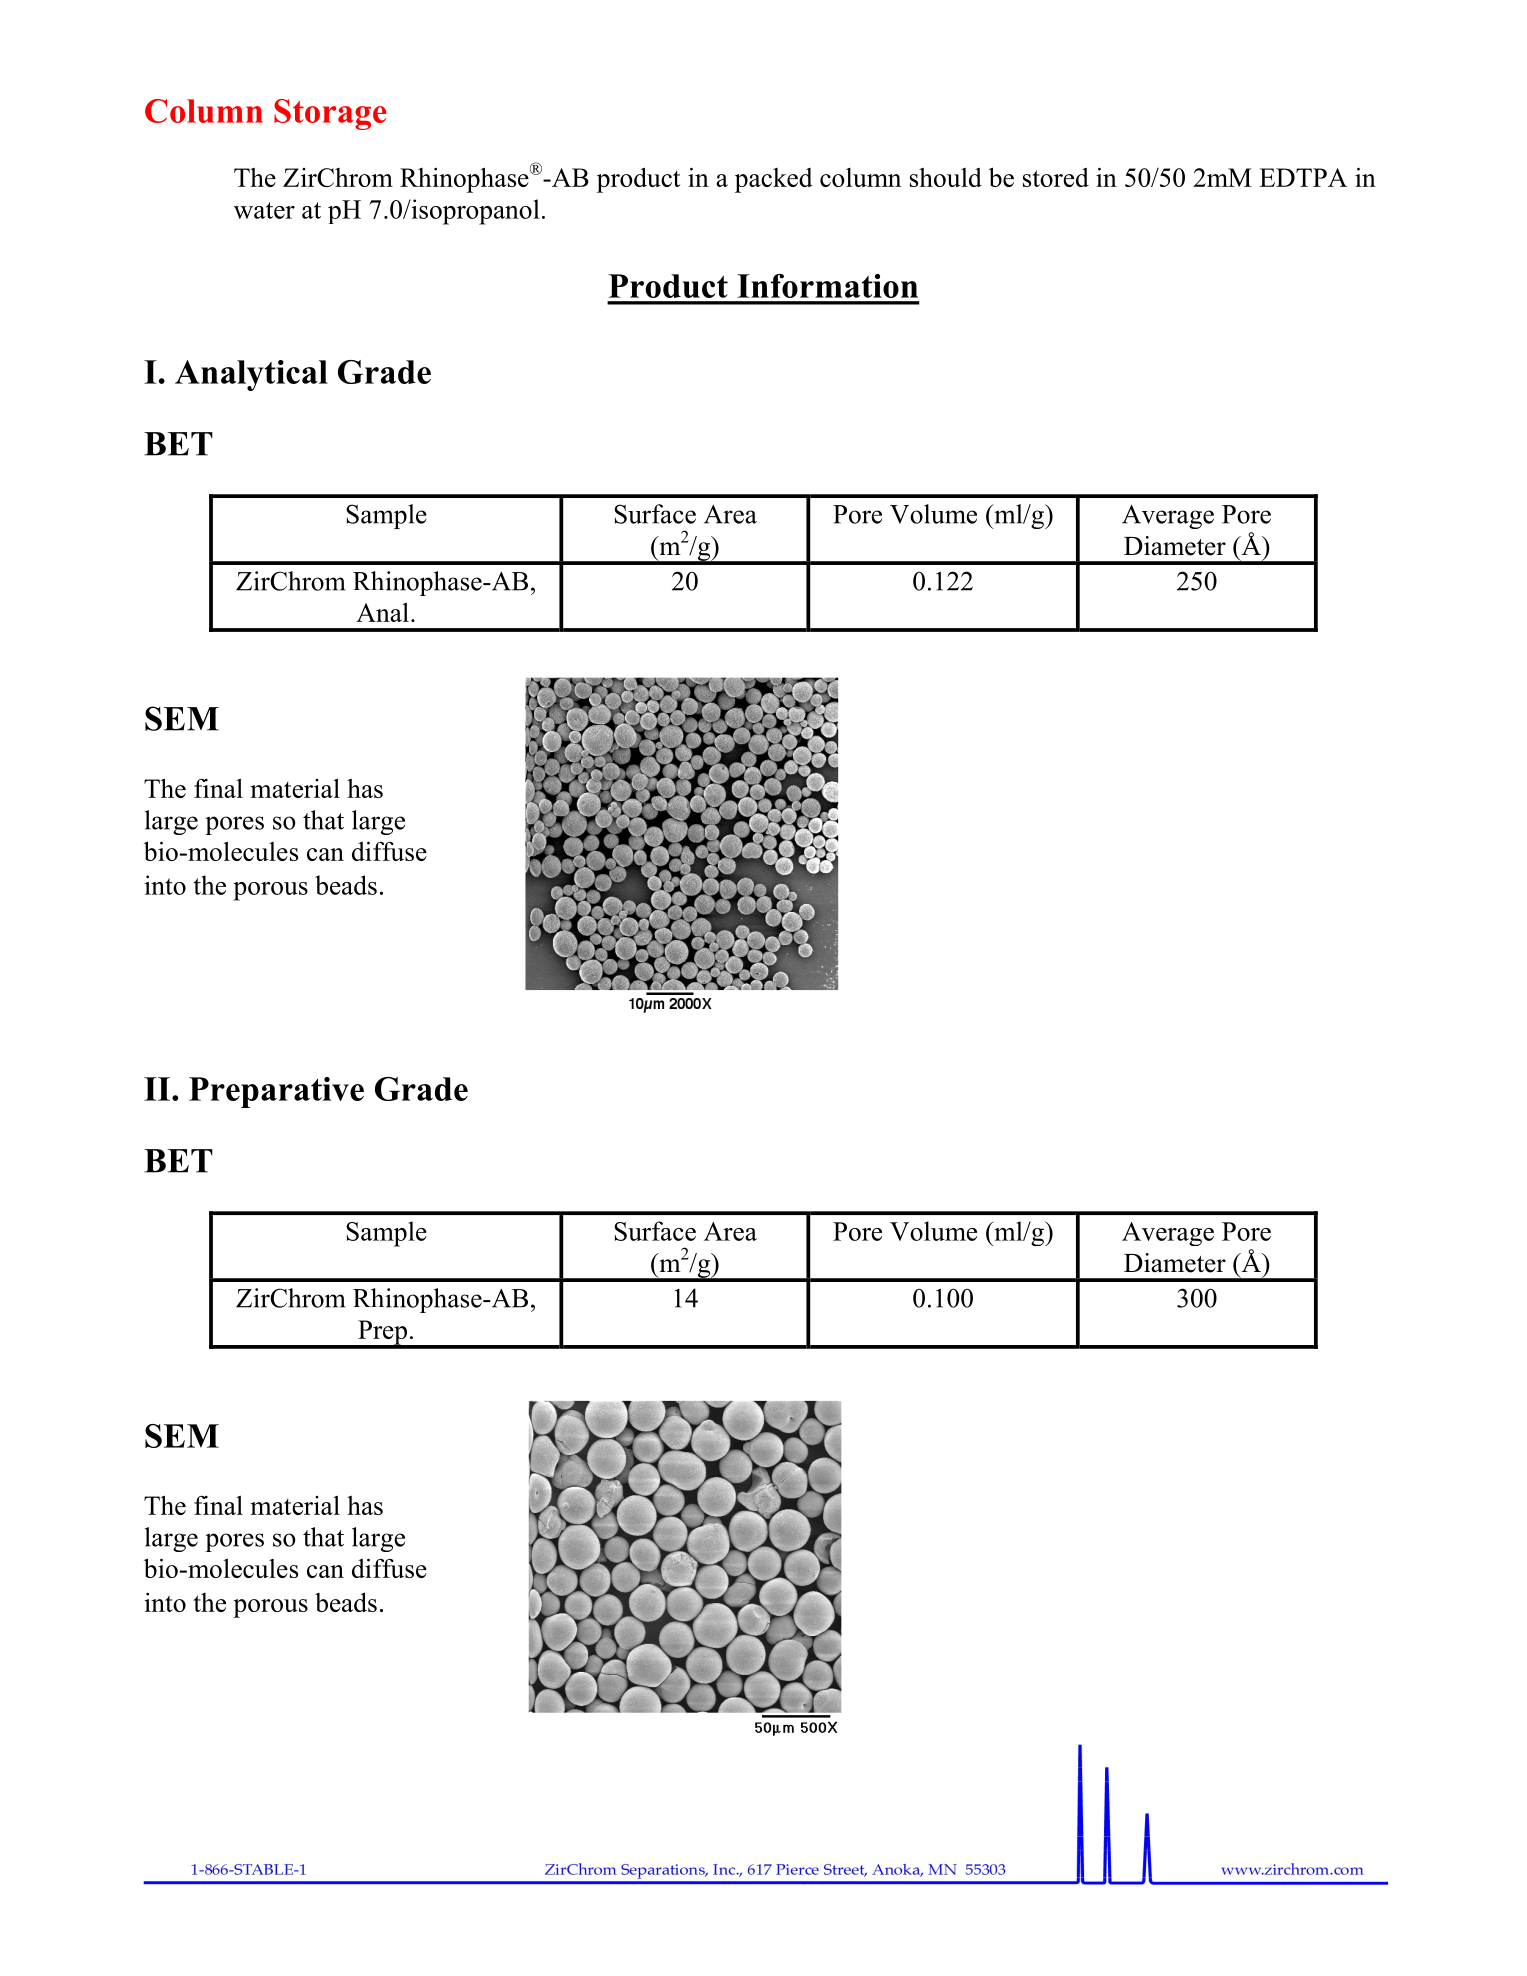 Image resolution: width=1527 pixels, height=1976 pixels. Describe the element at coordinates (1056, 177) in the screenshot. I see `stored` at that location.
